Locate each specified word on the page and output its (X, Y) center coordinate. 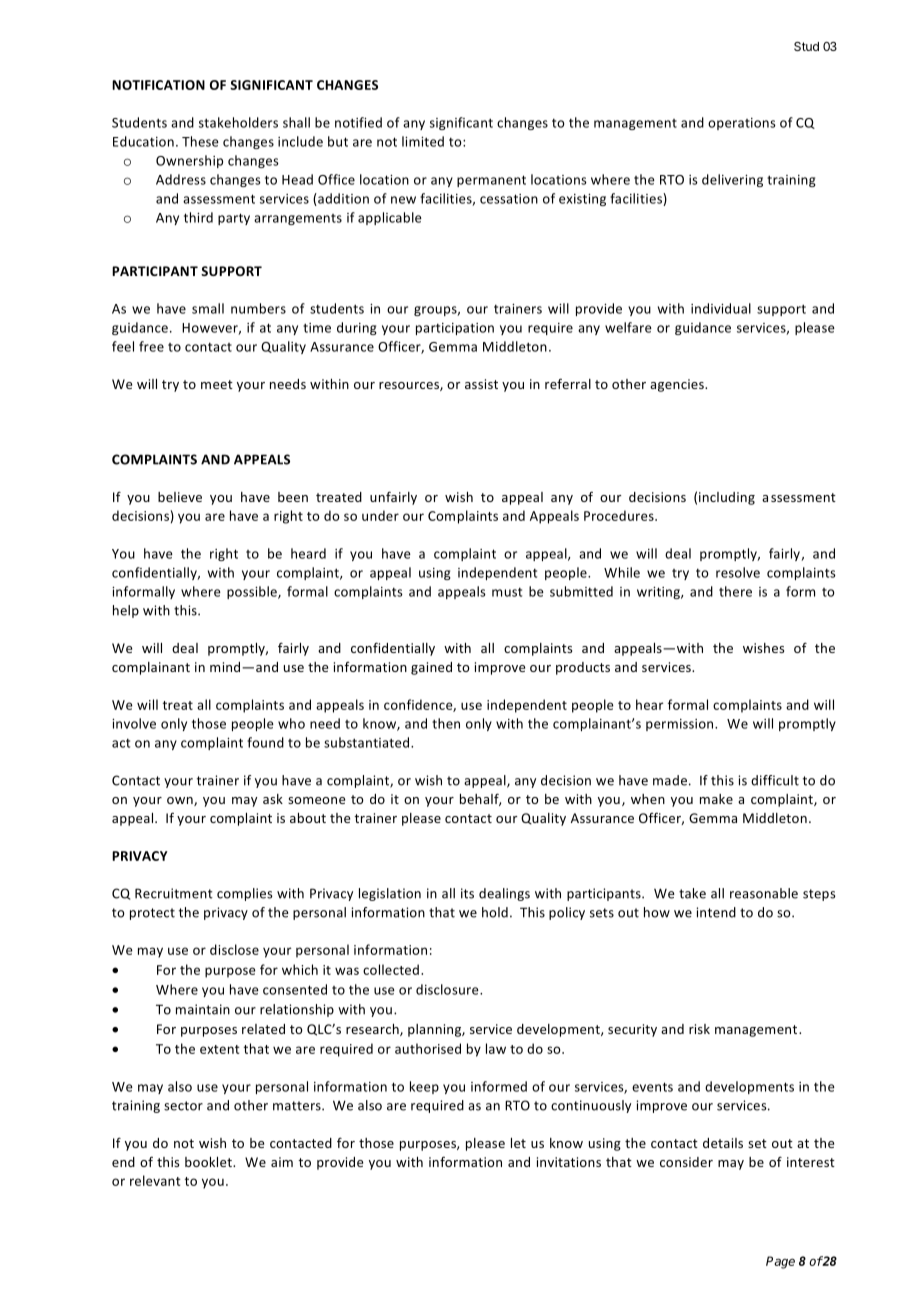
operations (742, 124)
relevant (155, 1180)
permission (681, 725)
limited (423, 141)
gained (431, 668)
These (200, 141)
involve (134, 723)
